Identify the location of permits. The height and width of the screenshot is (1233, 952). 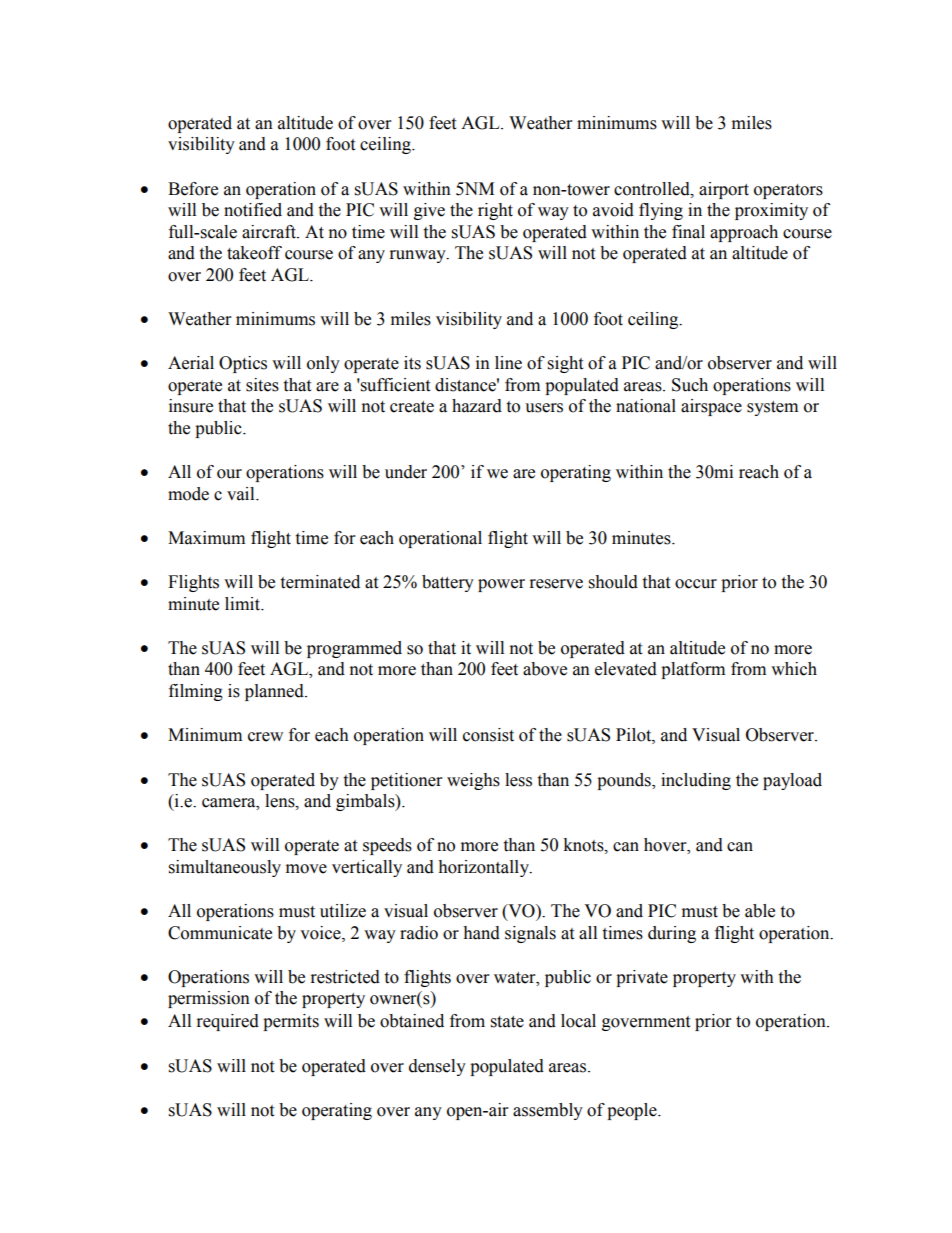
(291, 1022).
